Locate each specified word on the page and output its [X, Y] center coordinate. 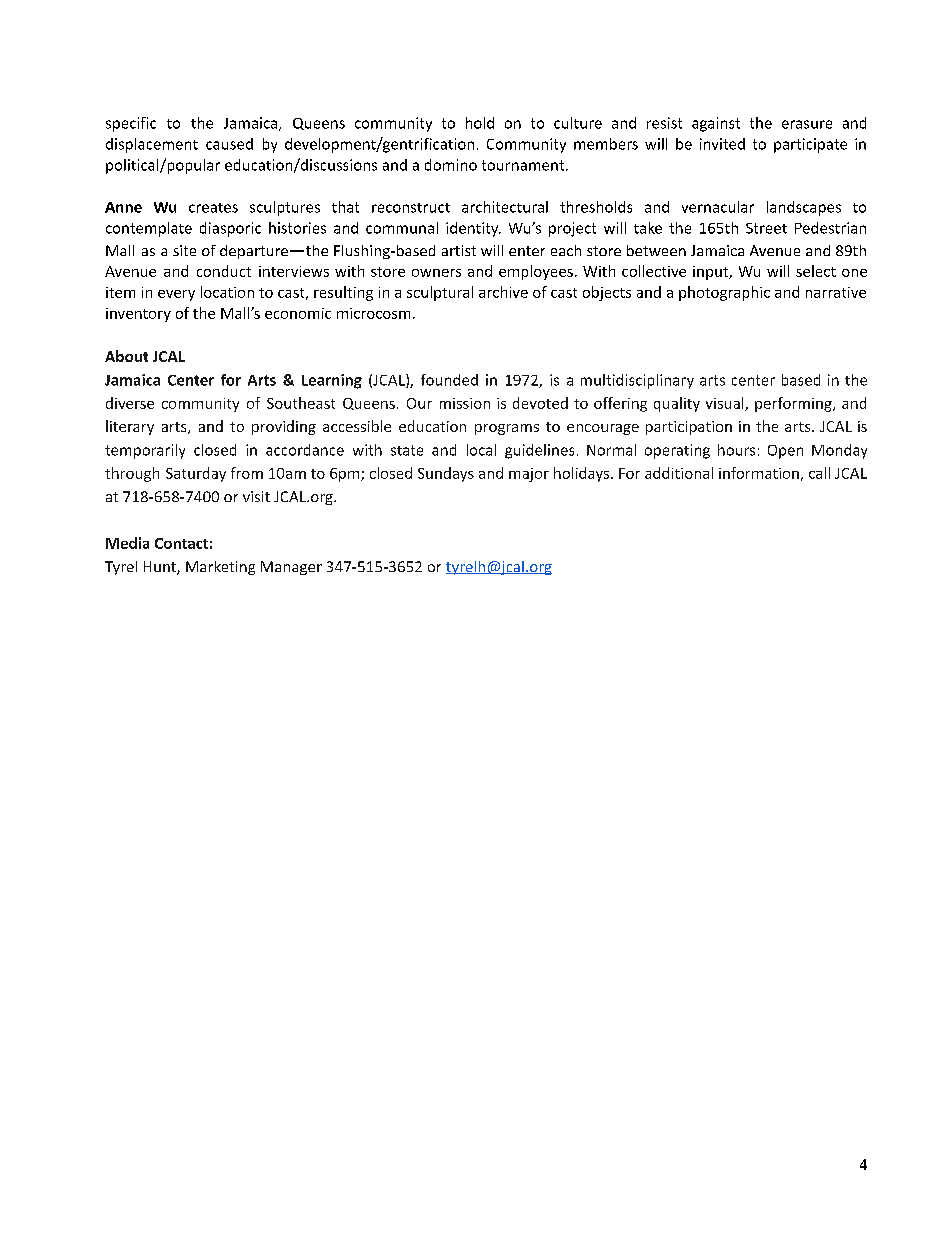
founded [449, 380]
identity [473, 229]
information [759, 473]
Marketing [220, 568]
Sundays [446, 474]
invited [722, 144]
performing [794, 404]
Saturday [196, 474]
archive [503, 292]
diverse [130, 403]
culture [578, 123]
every [176, 295]
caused [229, 144]
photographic [724, 293]
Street [766, 228]
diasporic [230, 229]
